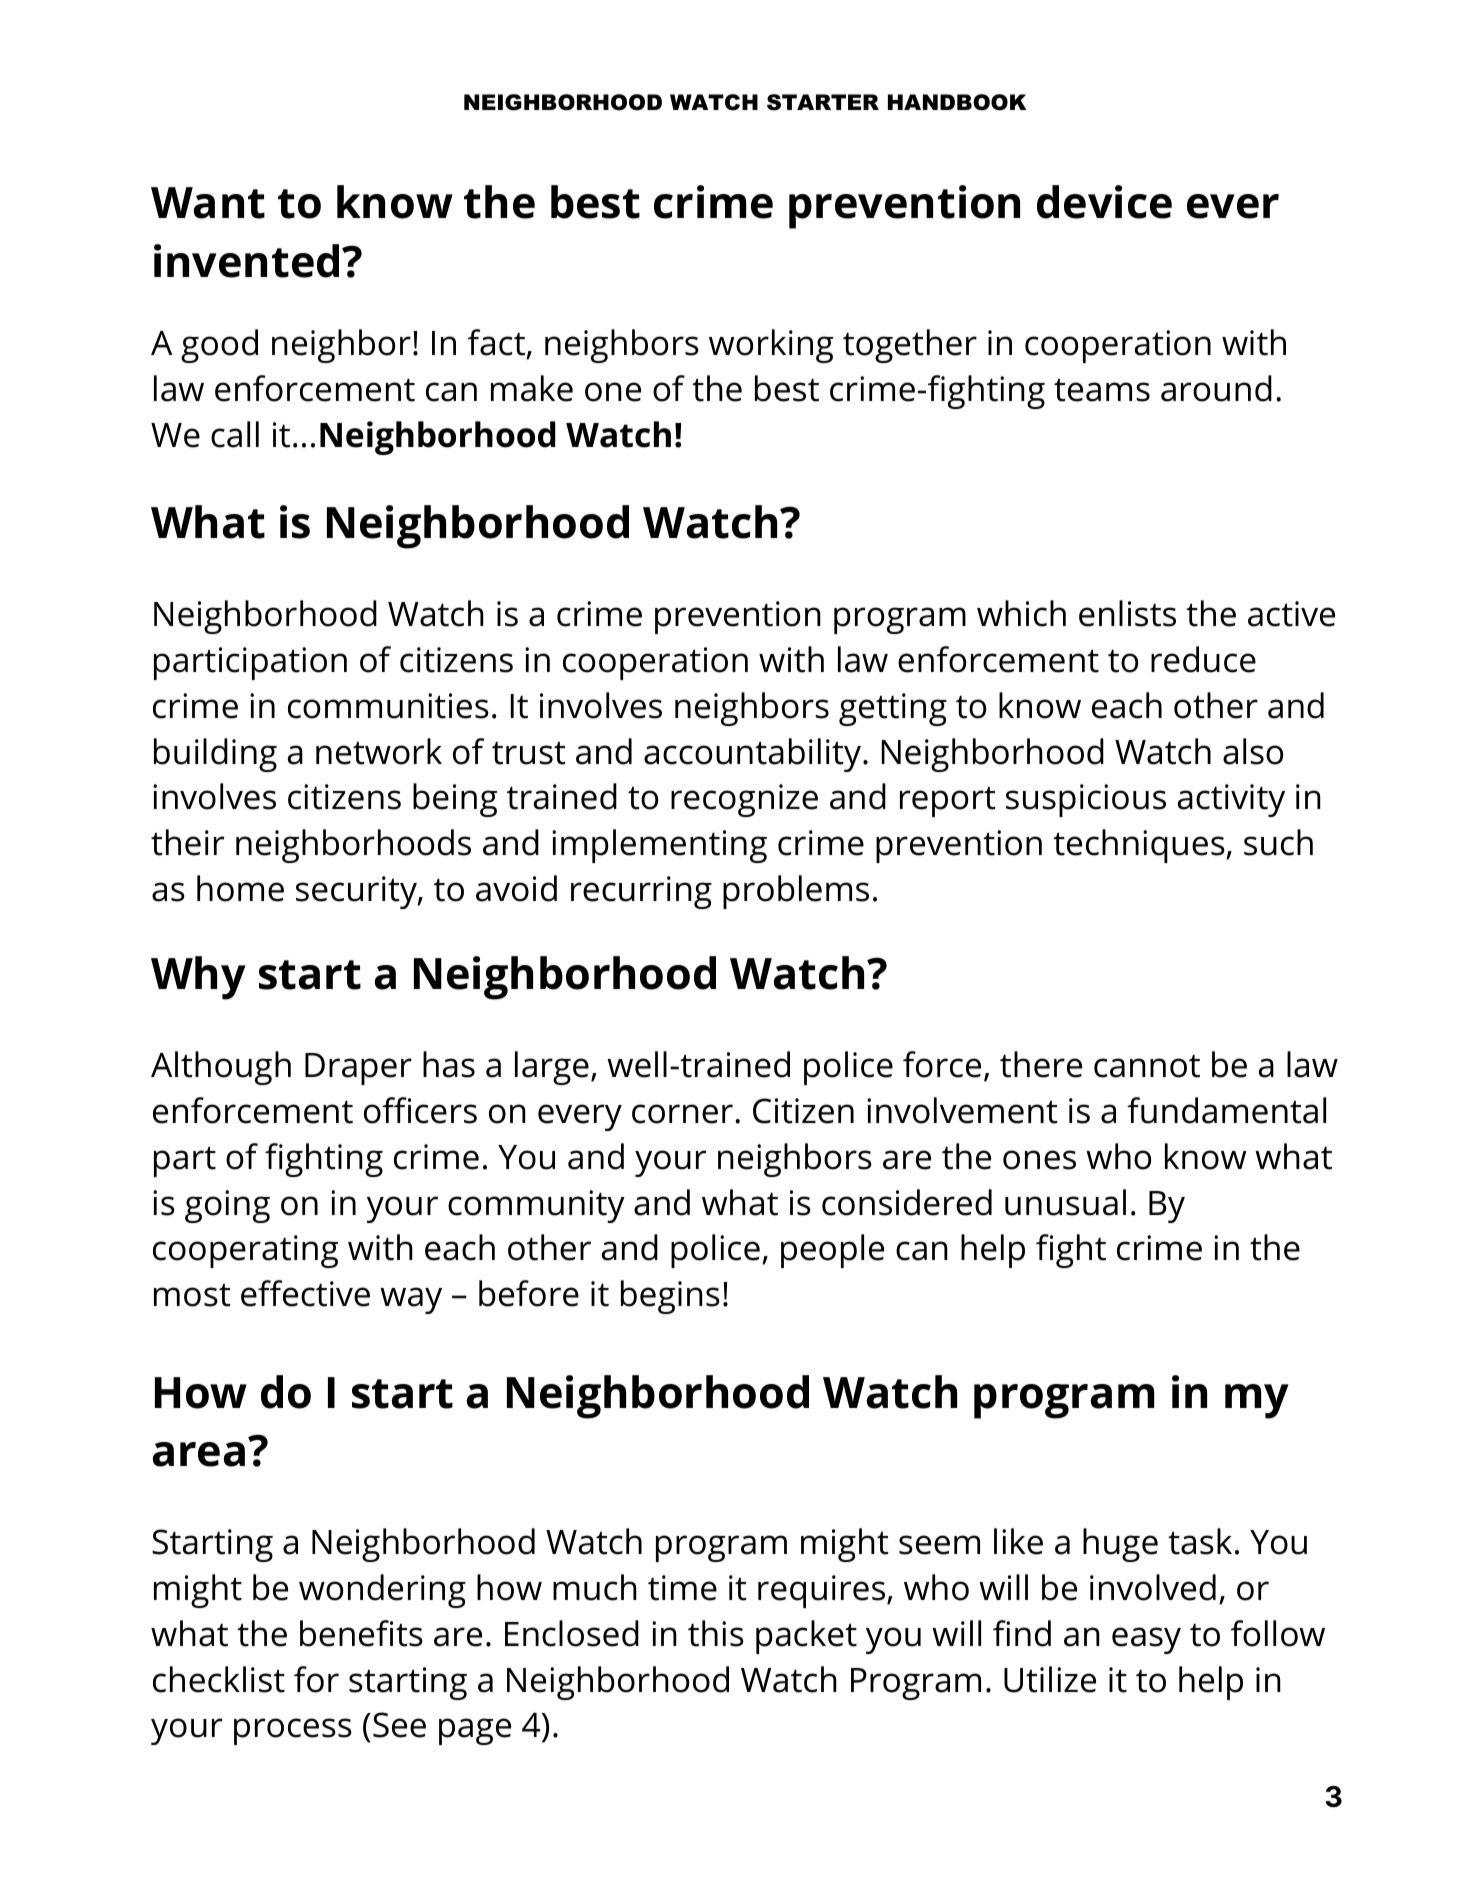 The height and width of the document is (1900, 1468). What do you see at coordinates (1104, 202) in the document?
I see `device` at bounding box center [1104, 202].
